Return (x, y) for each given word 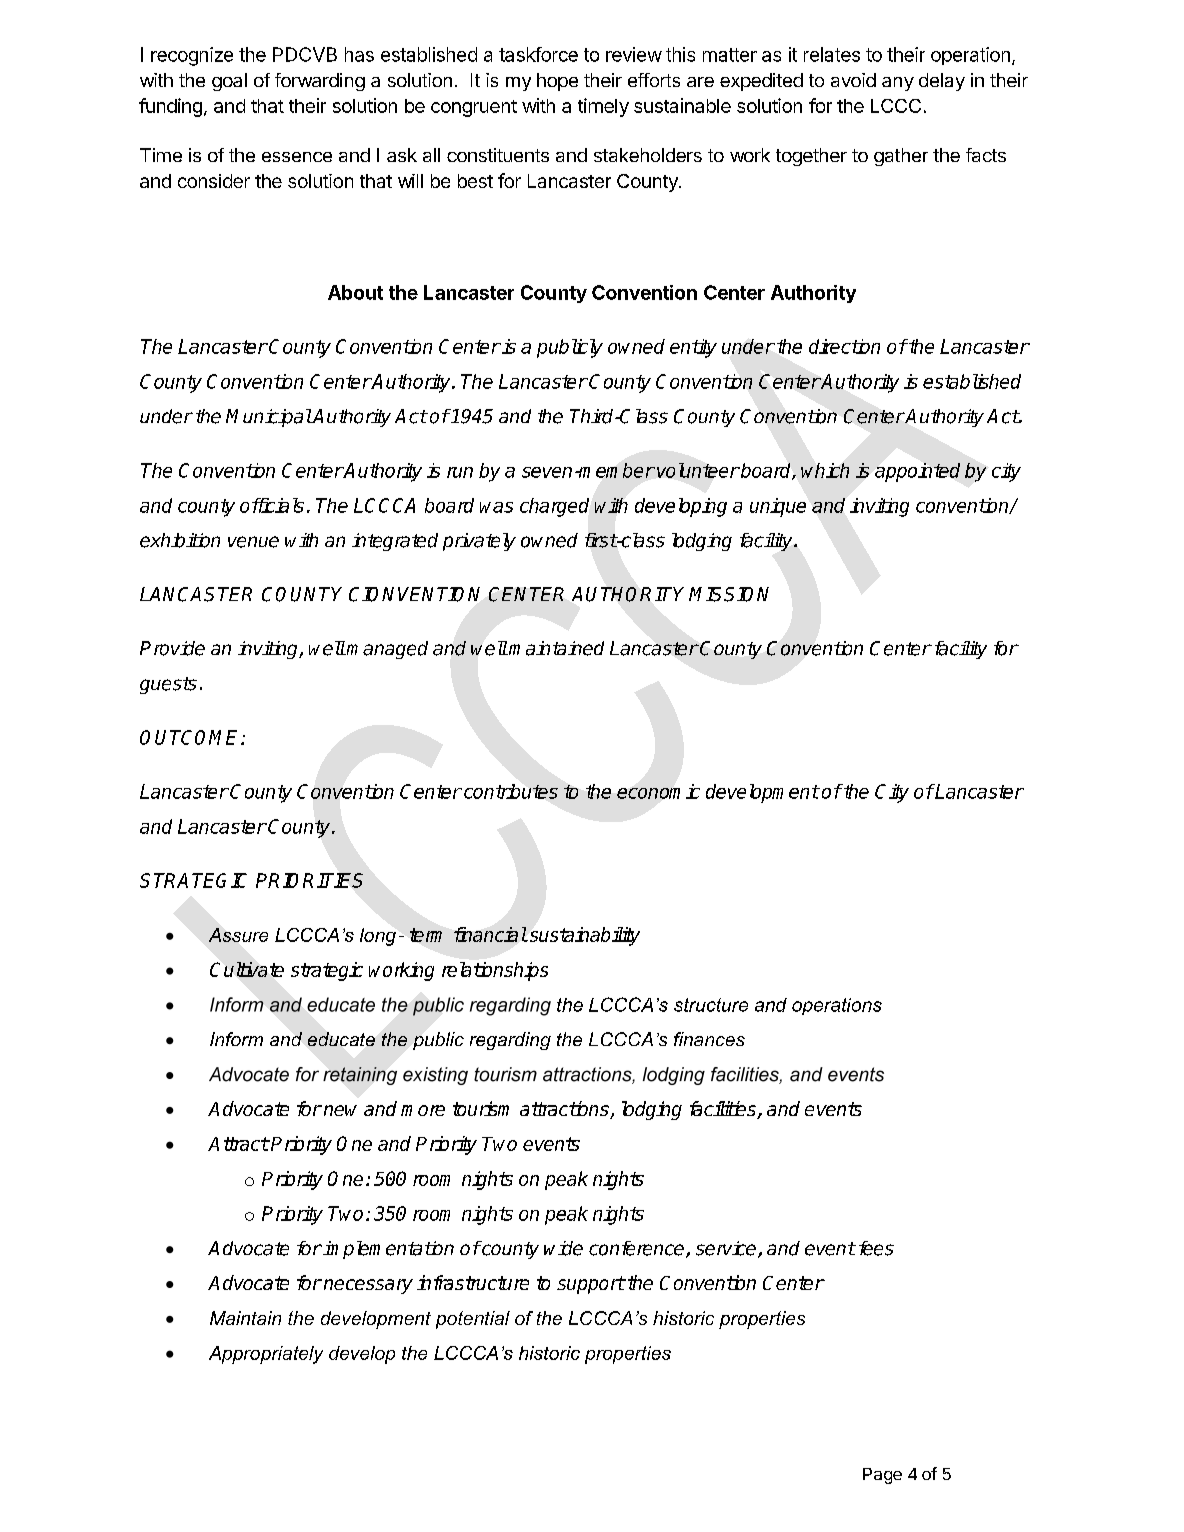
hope (557, 82)
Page (882, 1476)
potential (473, 1320)
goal (229, 82)
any (898, 84)
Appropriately (266, 1355)
